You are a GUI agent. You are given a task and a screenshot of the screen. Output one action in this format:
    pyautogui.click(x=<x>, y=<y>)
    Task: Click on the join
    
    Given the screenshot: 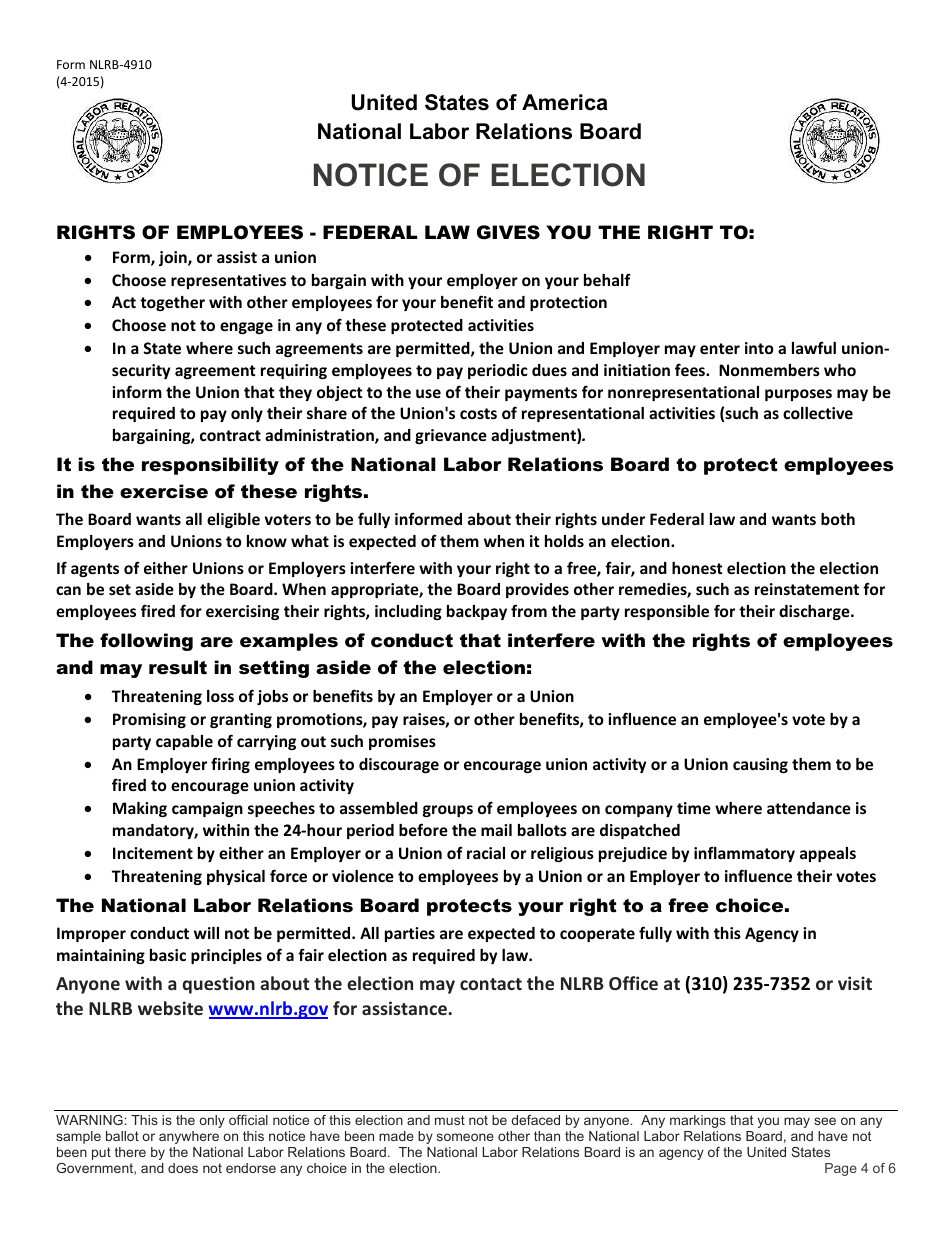 What is the action you would take?
    pyautogui.click(x=174, y=258)
